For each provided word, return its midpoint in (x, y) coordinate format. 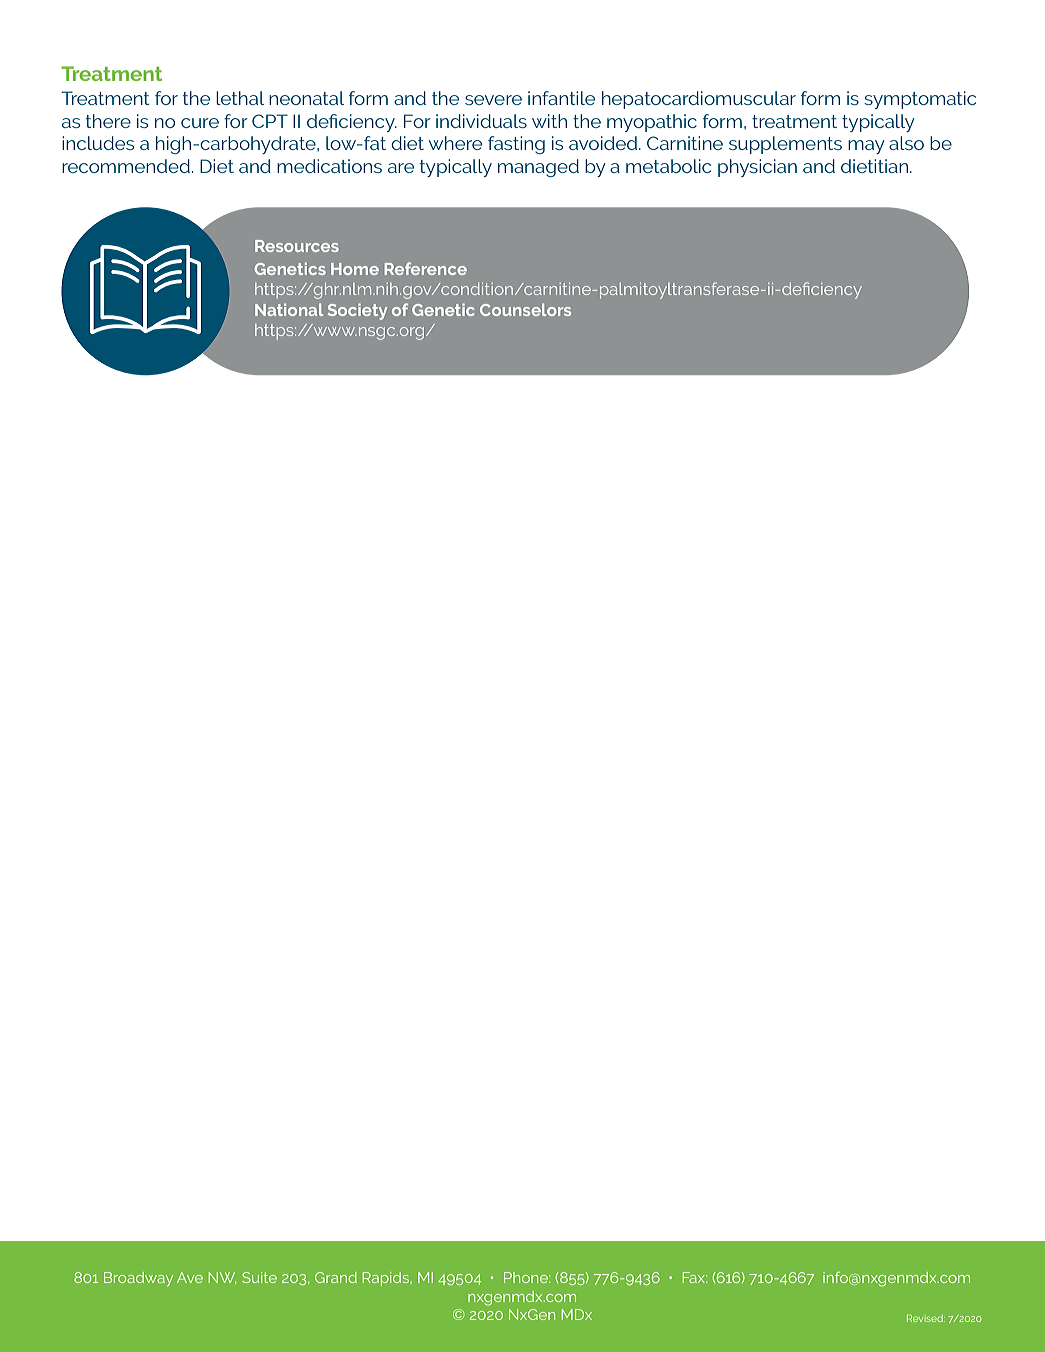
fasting (516, 145)
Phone (527, 1277)
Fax (695, 1277)
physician (757, 168)
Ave (190, 1277)
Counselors (525, 309)
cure (200, 123)
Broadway (138, 1279)
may (866, 147)
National (289, 309)
